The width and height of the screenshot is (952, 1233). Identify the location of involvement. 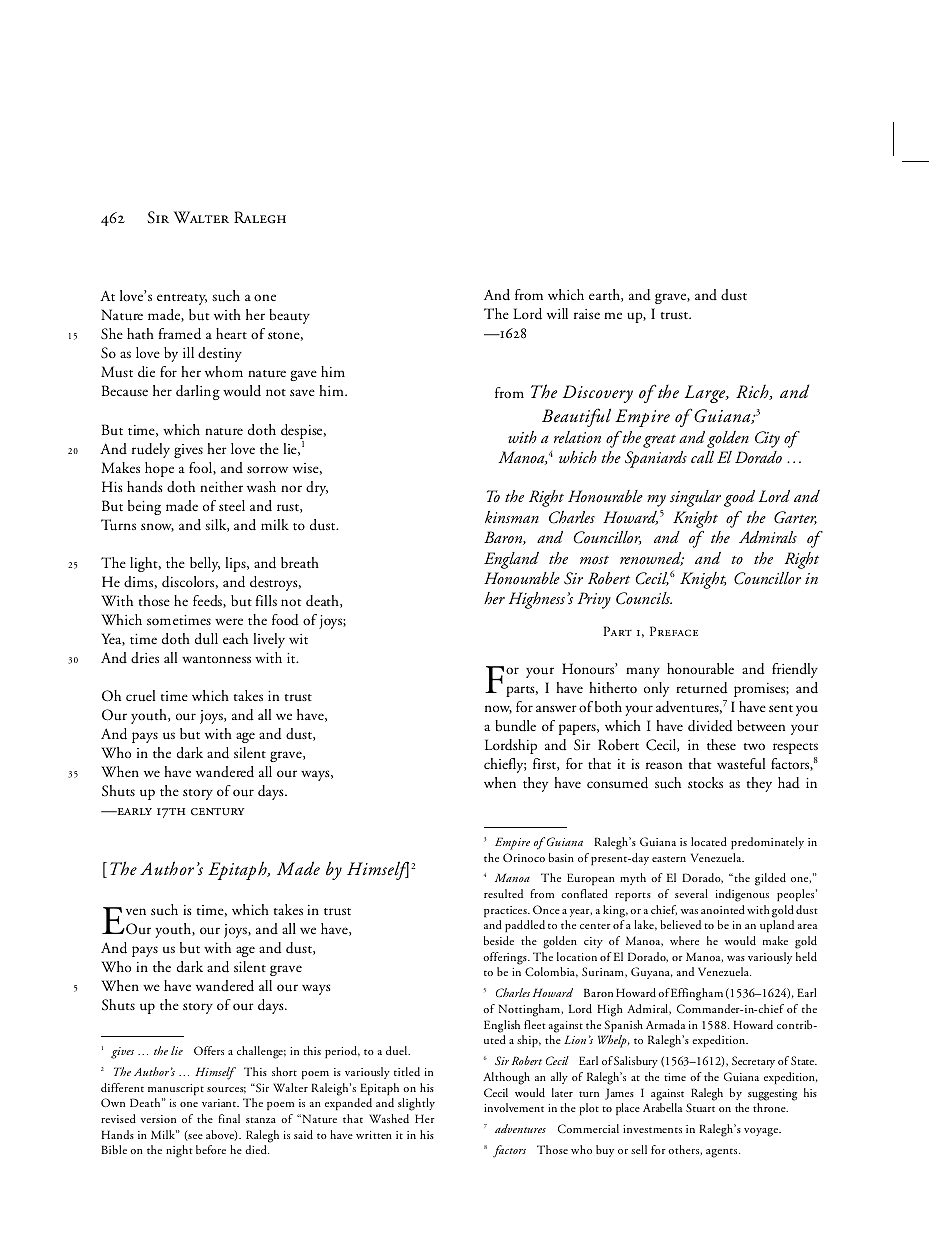
(514, 1107).
